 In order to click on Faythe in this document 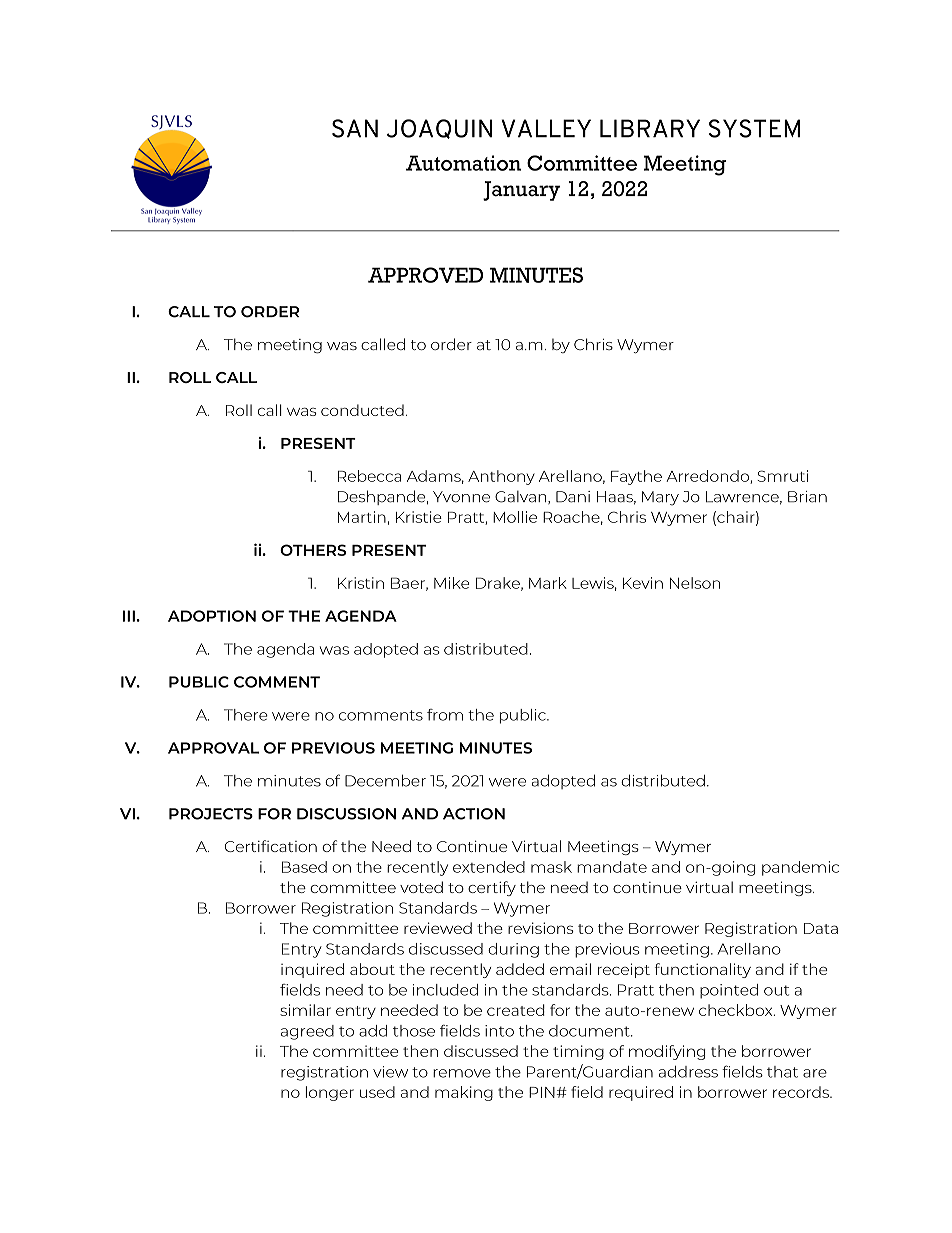, I will do `click(636, 477)`.
